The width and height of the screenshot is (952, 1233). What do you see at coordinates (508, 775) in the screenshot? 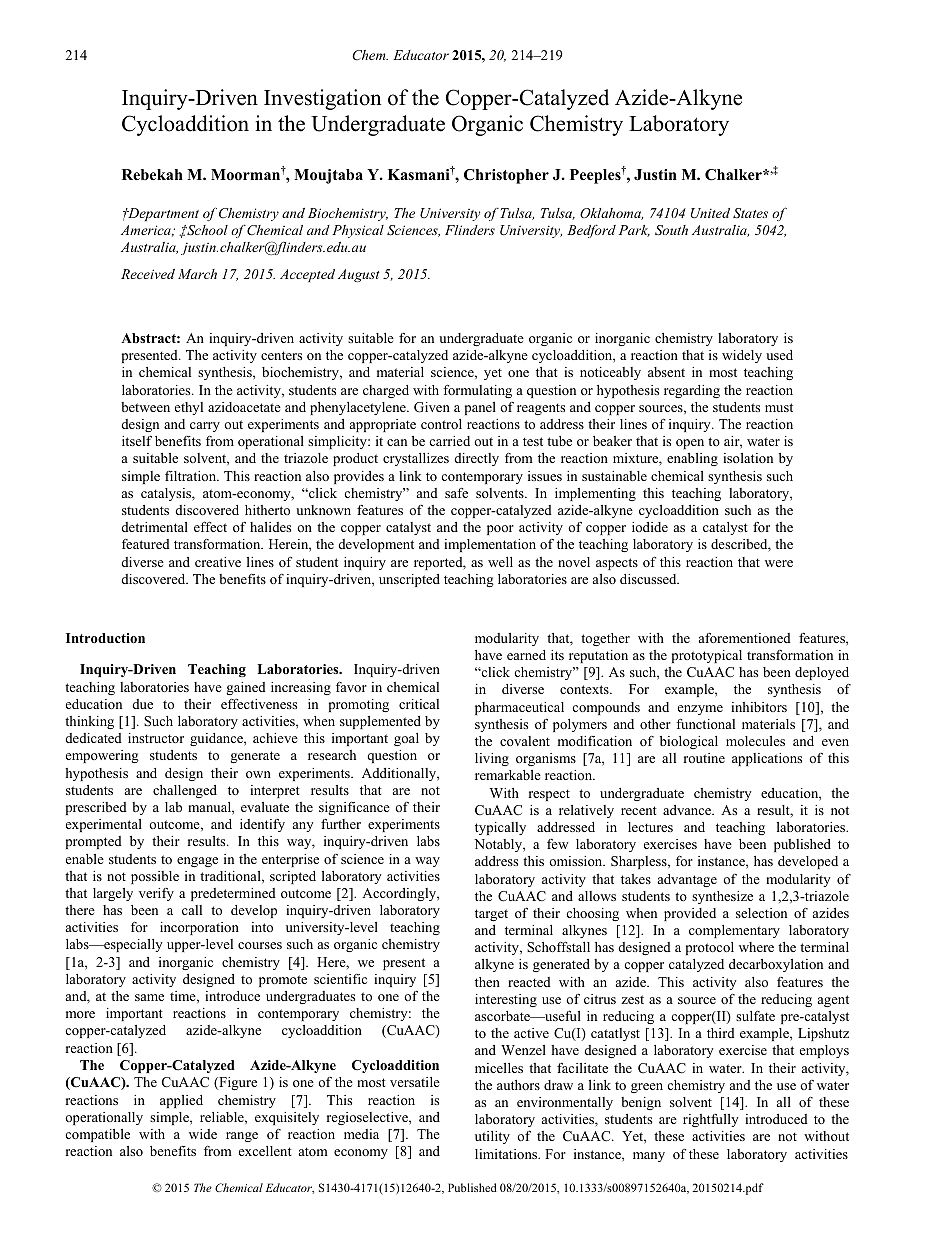
I see `remarkable` at bounding box center [508, 775].
